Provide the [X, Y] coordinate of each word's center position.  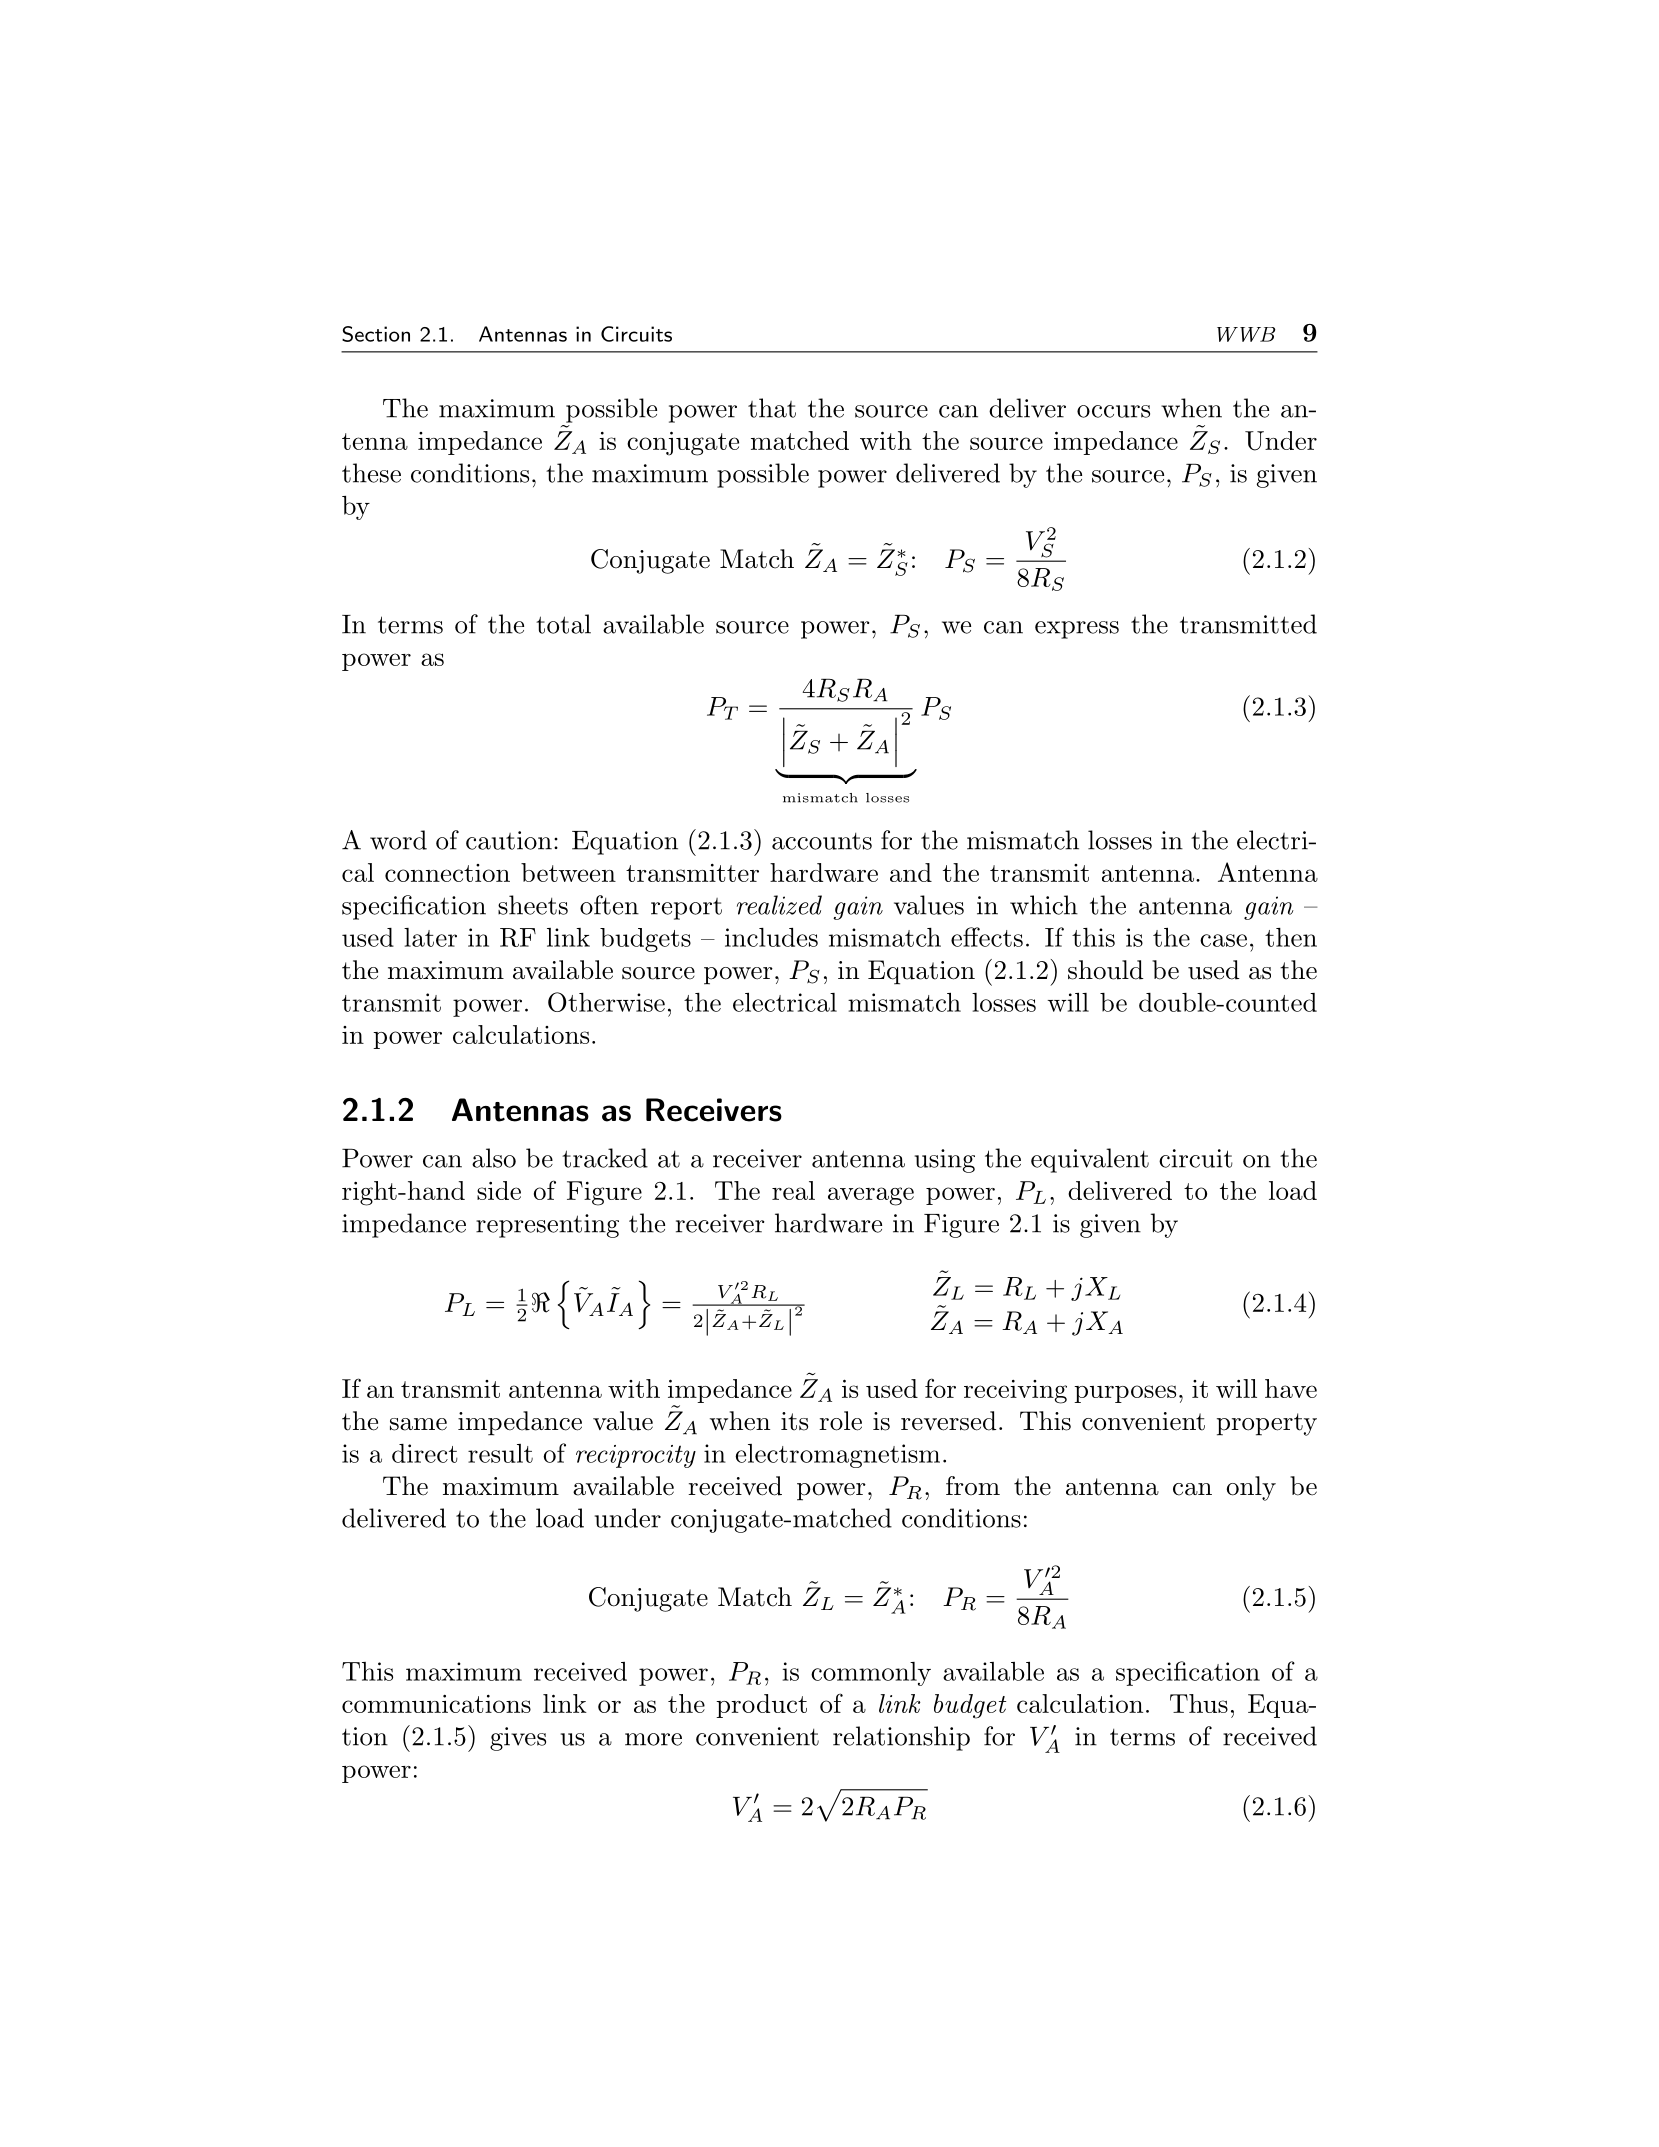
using [945, 1161]
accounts [822, 841]
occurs [1113, 411]
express [1077, 630]
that [772, 408]
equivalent [1090, 1160]
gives [518, 1739]
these [371, 473]
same [418, 1424]
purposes [1125, 1394]
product [761, 1706]
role [840, 1421]
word [398, 840]
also [494, 1158]
